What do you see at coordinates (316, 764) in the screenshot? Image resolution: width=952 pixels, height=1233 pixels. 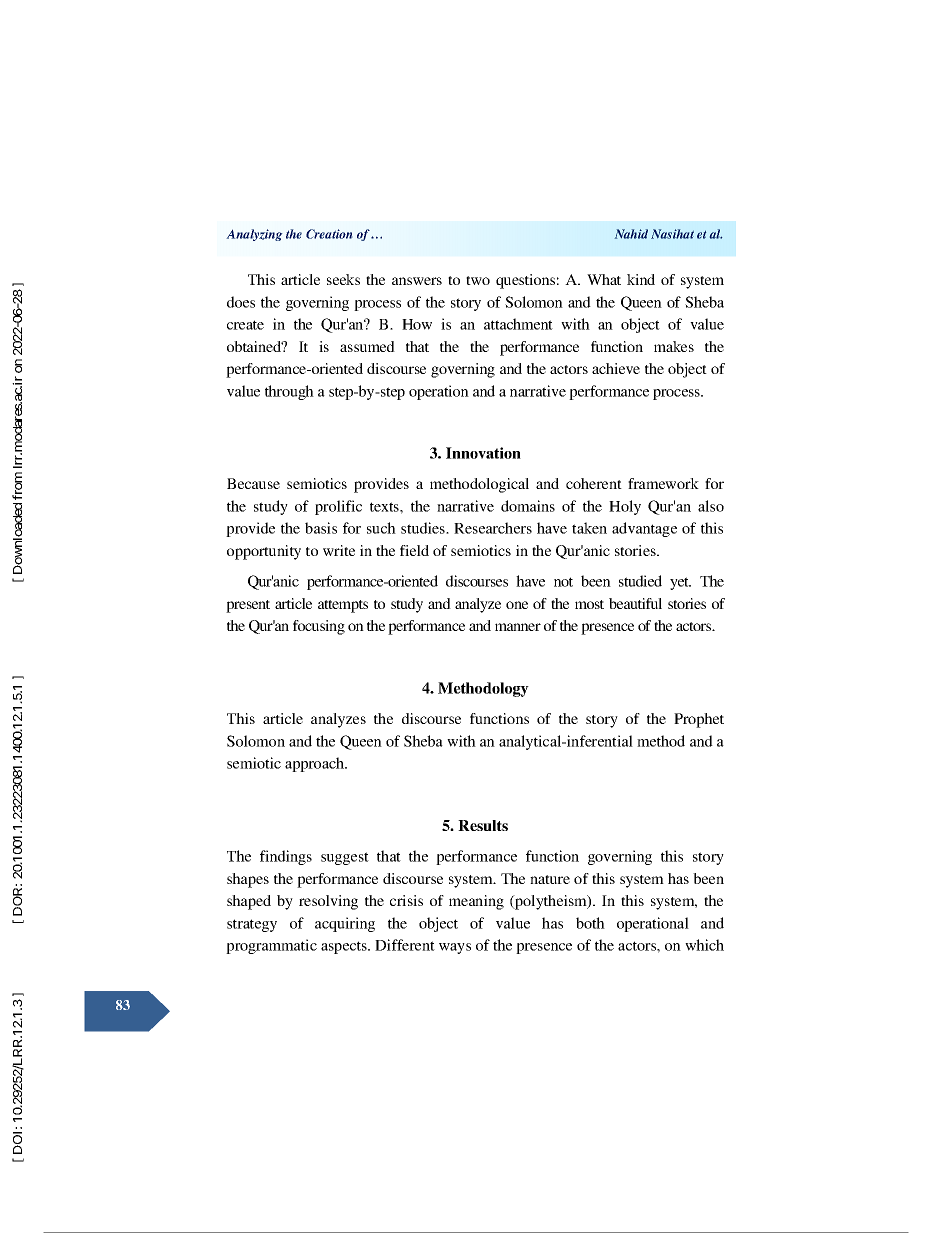 I see `approach` at bounding box center [316, 764].
